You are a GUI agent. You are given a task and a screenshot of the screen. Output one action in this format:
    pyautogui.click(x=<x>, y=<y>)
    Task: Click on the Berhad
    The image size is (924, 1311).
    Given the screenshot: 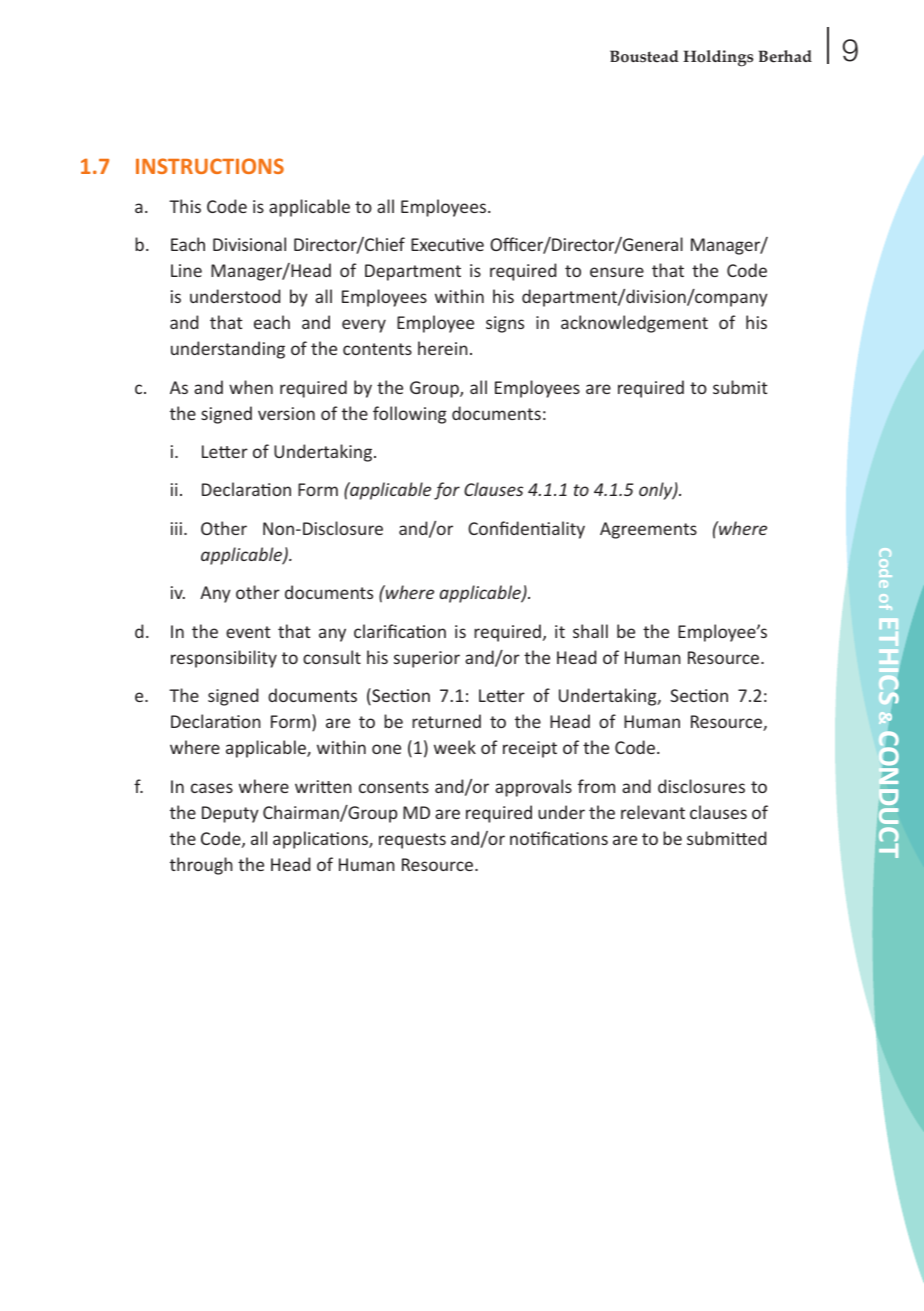 What is the action you would take?
    pyautogui.click(x=785, y=56)
